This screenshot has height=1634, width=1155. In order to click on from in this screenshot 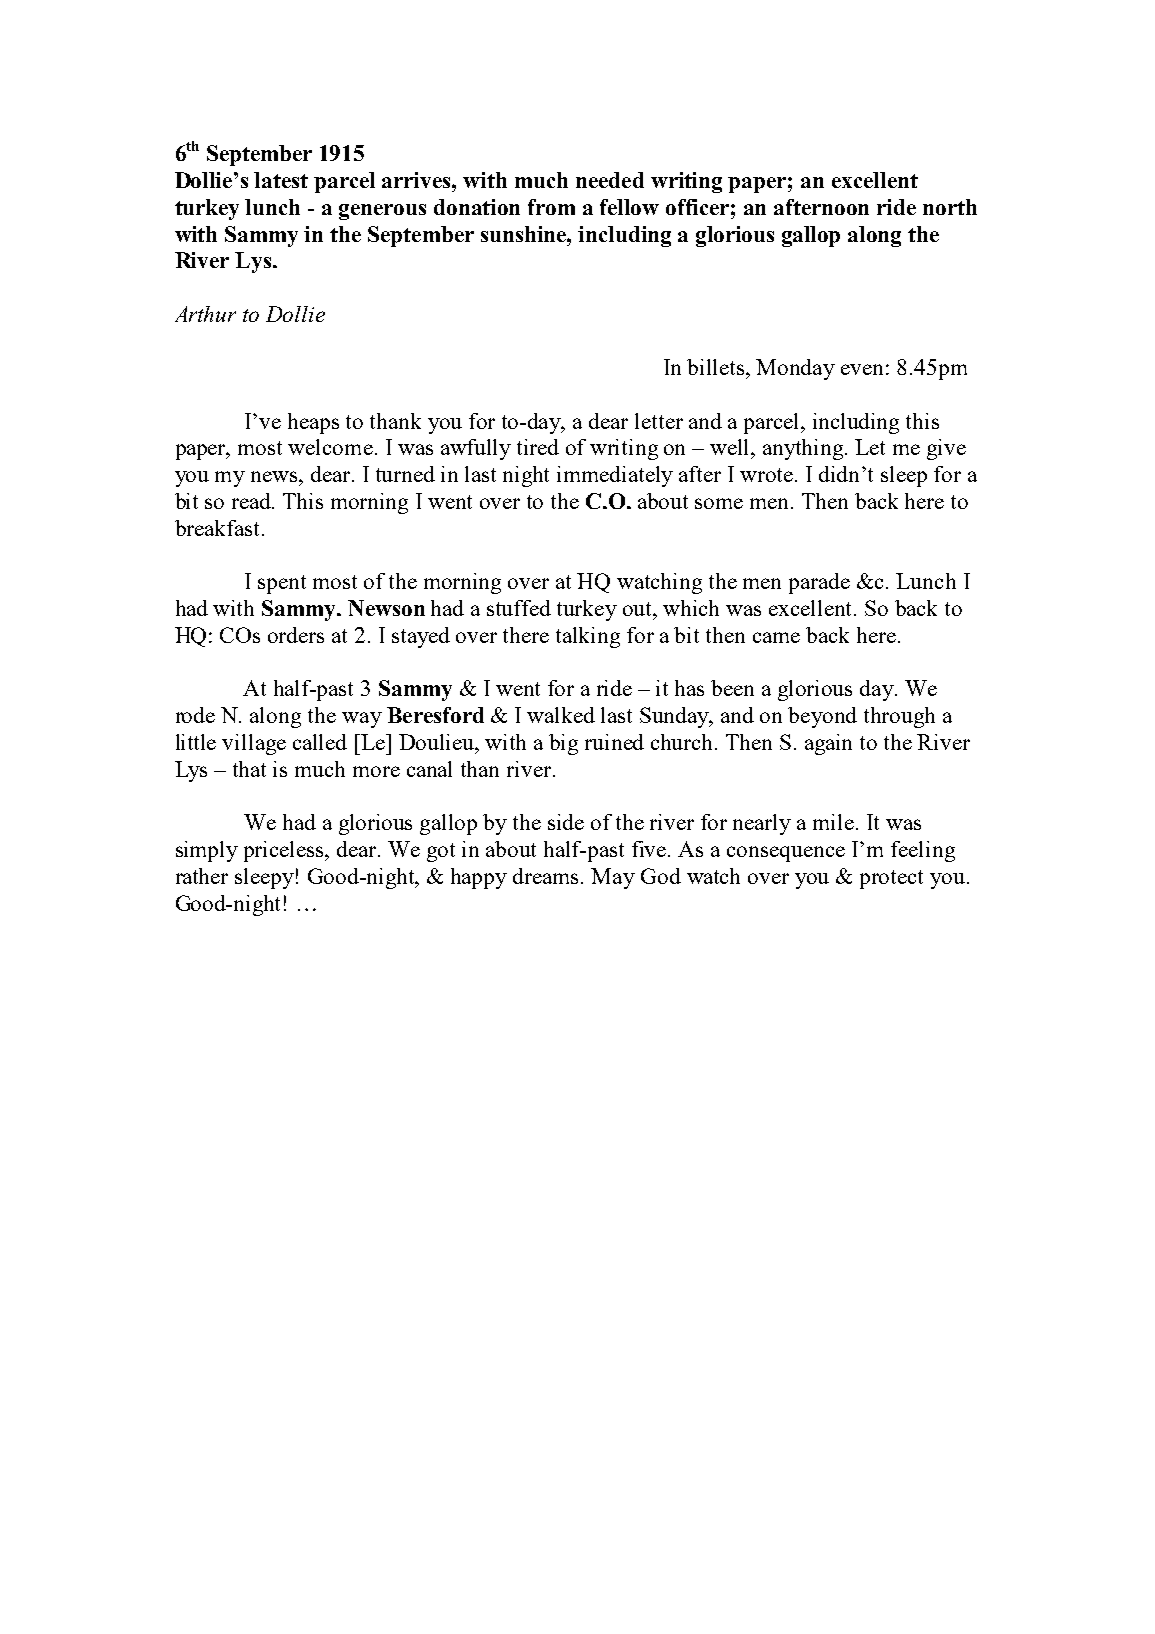, I will do `click(551, 207)`.
